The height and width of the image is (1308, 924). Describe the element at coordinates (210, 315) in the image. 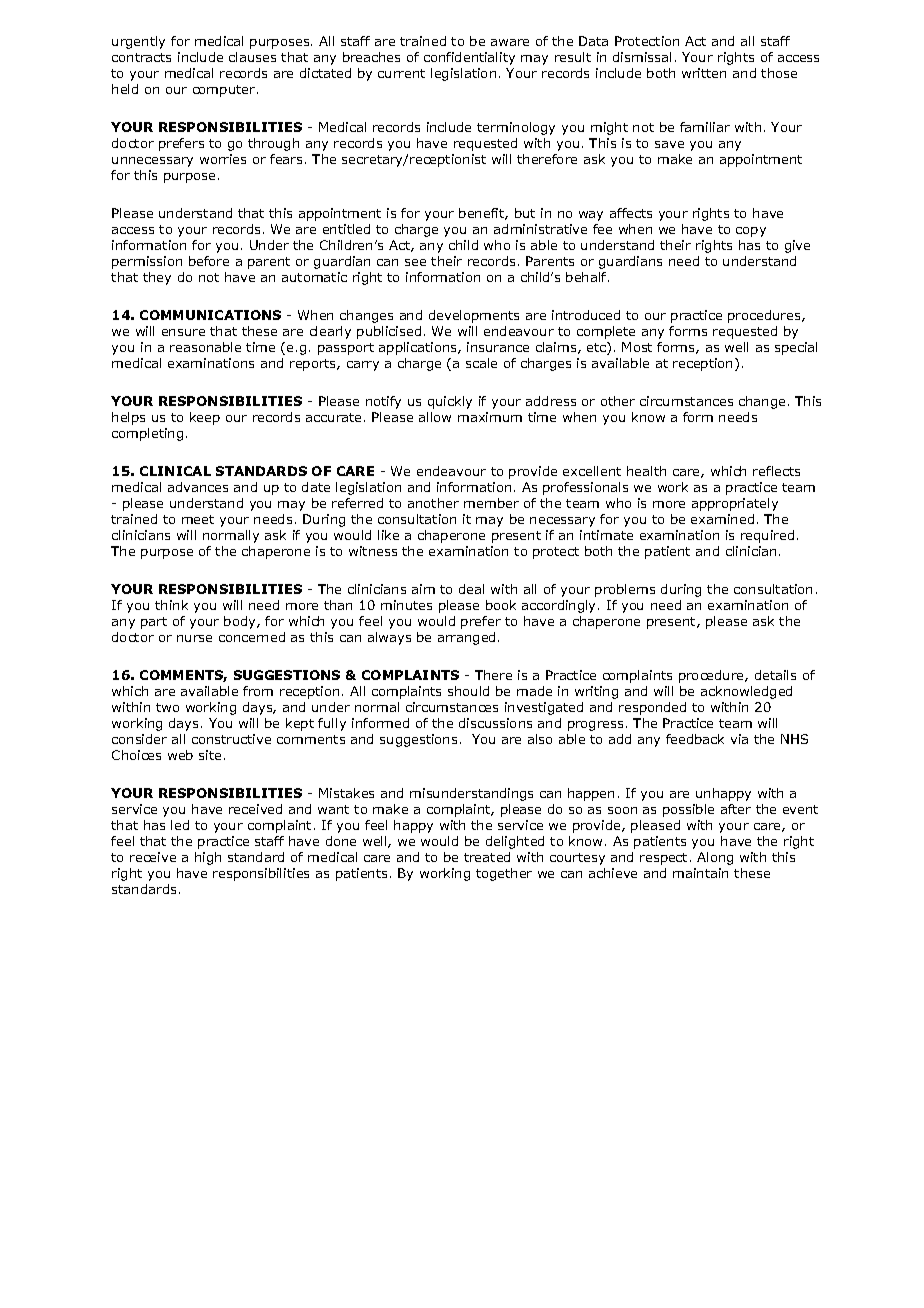

I see `COMMUNICATIONS` at that location.
